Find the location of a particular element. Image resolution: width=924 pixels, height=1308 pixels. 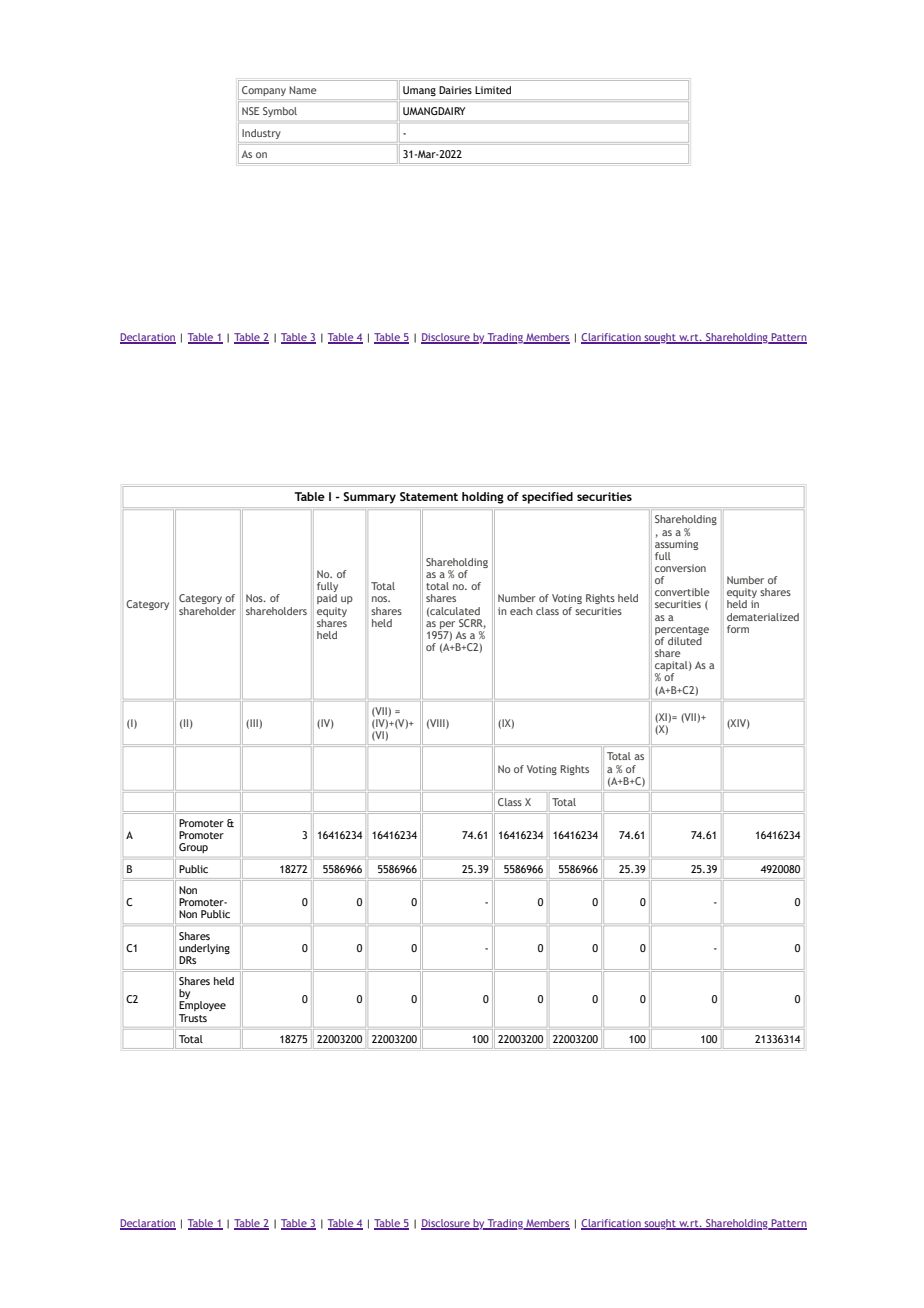

Statement is located at coordinates (429, 496).
